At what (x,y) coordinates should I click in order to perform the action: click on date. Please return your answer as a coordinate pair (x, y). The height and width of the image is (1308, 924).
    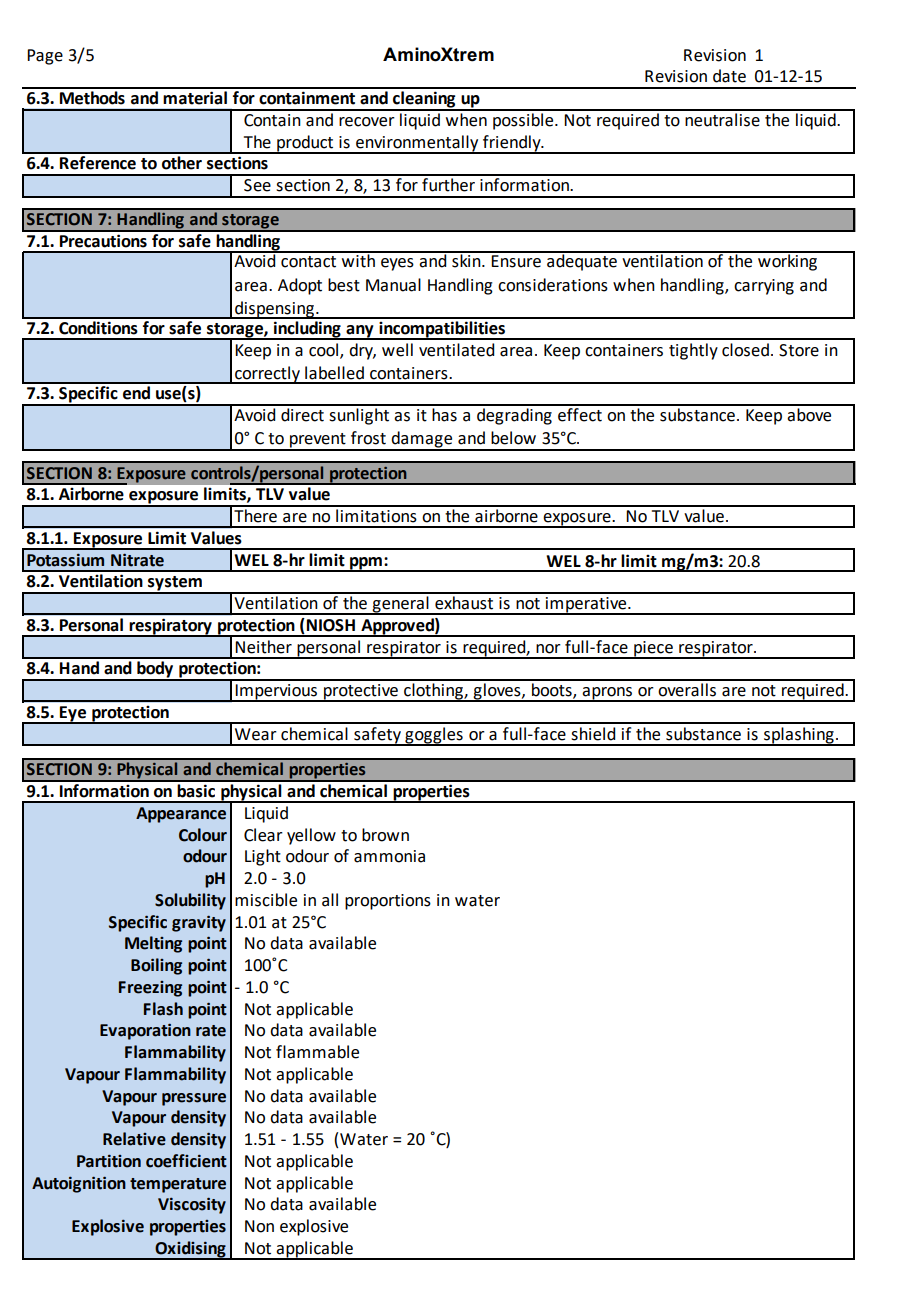
    Looking at the image, I should click on (729, 76).
